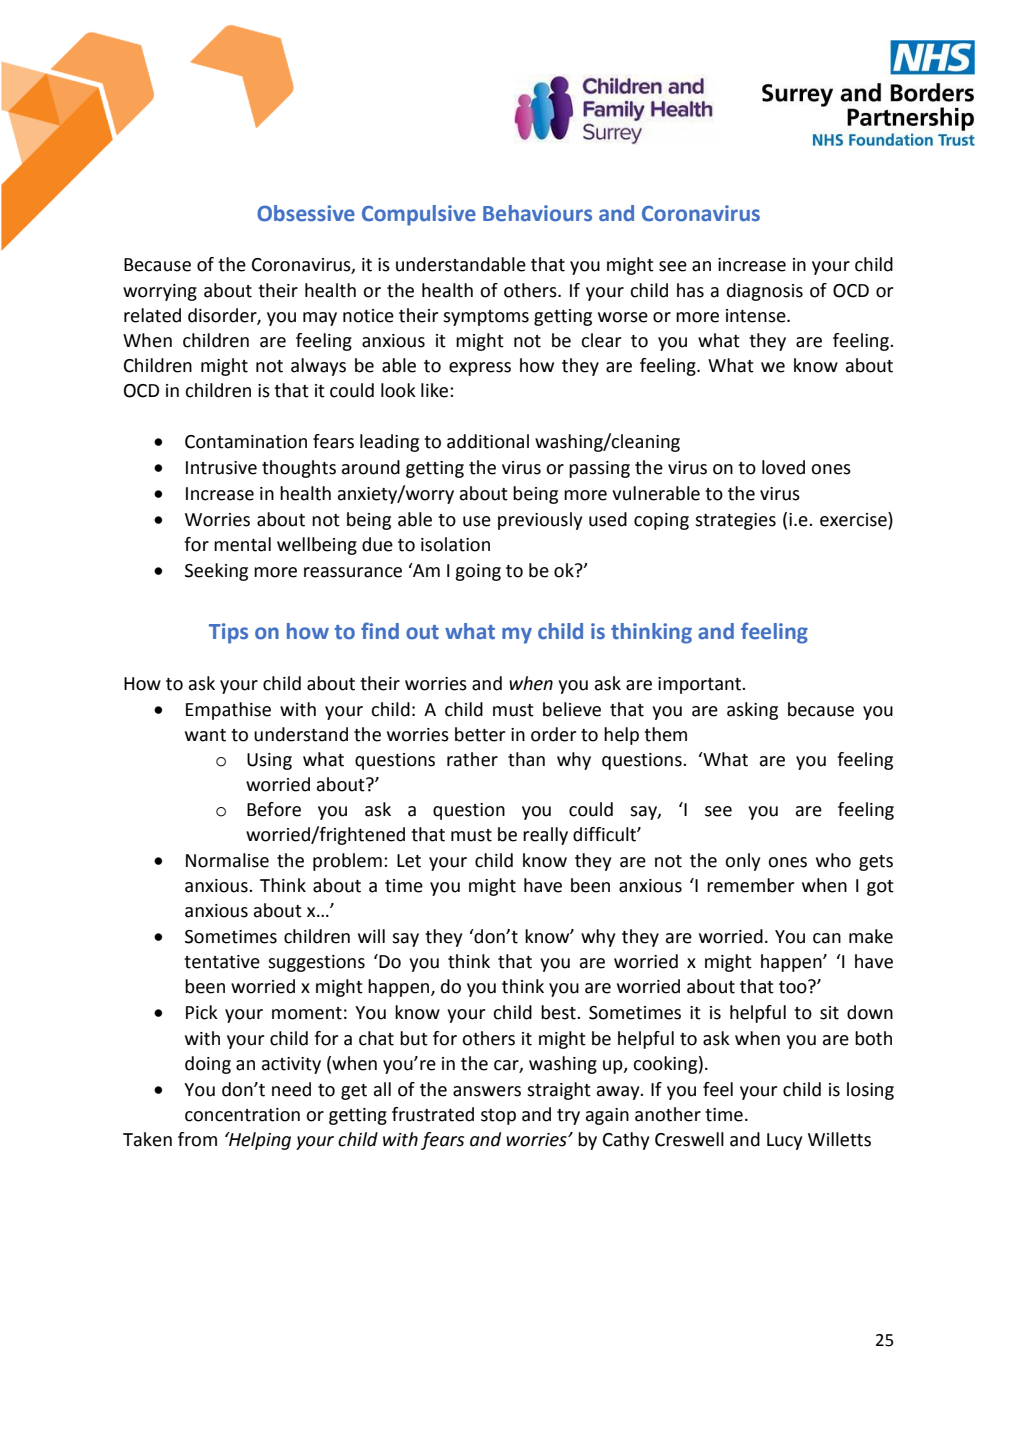 The image size is (1017, 1438). I want to click on Lucy, so click(784, 1141).
